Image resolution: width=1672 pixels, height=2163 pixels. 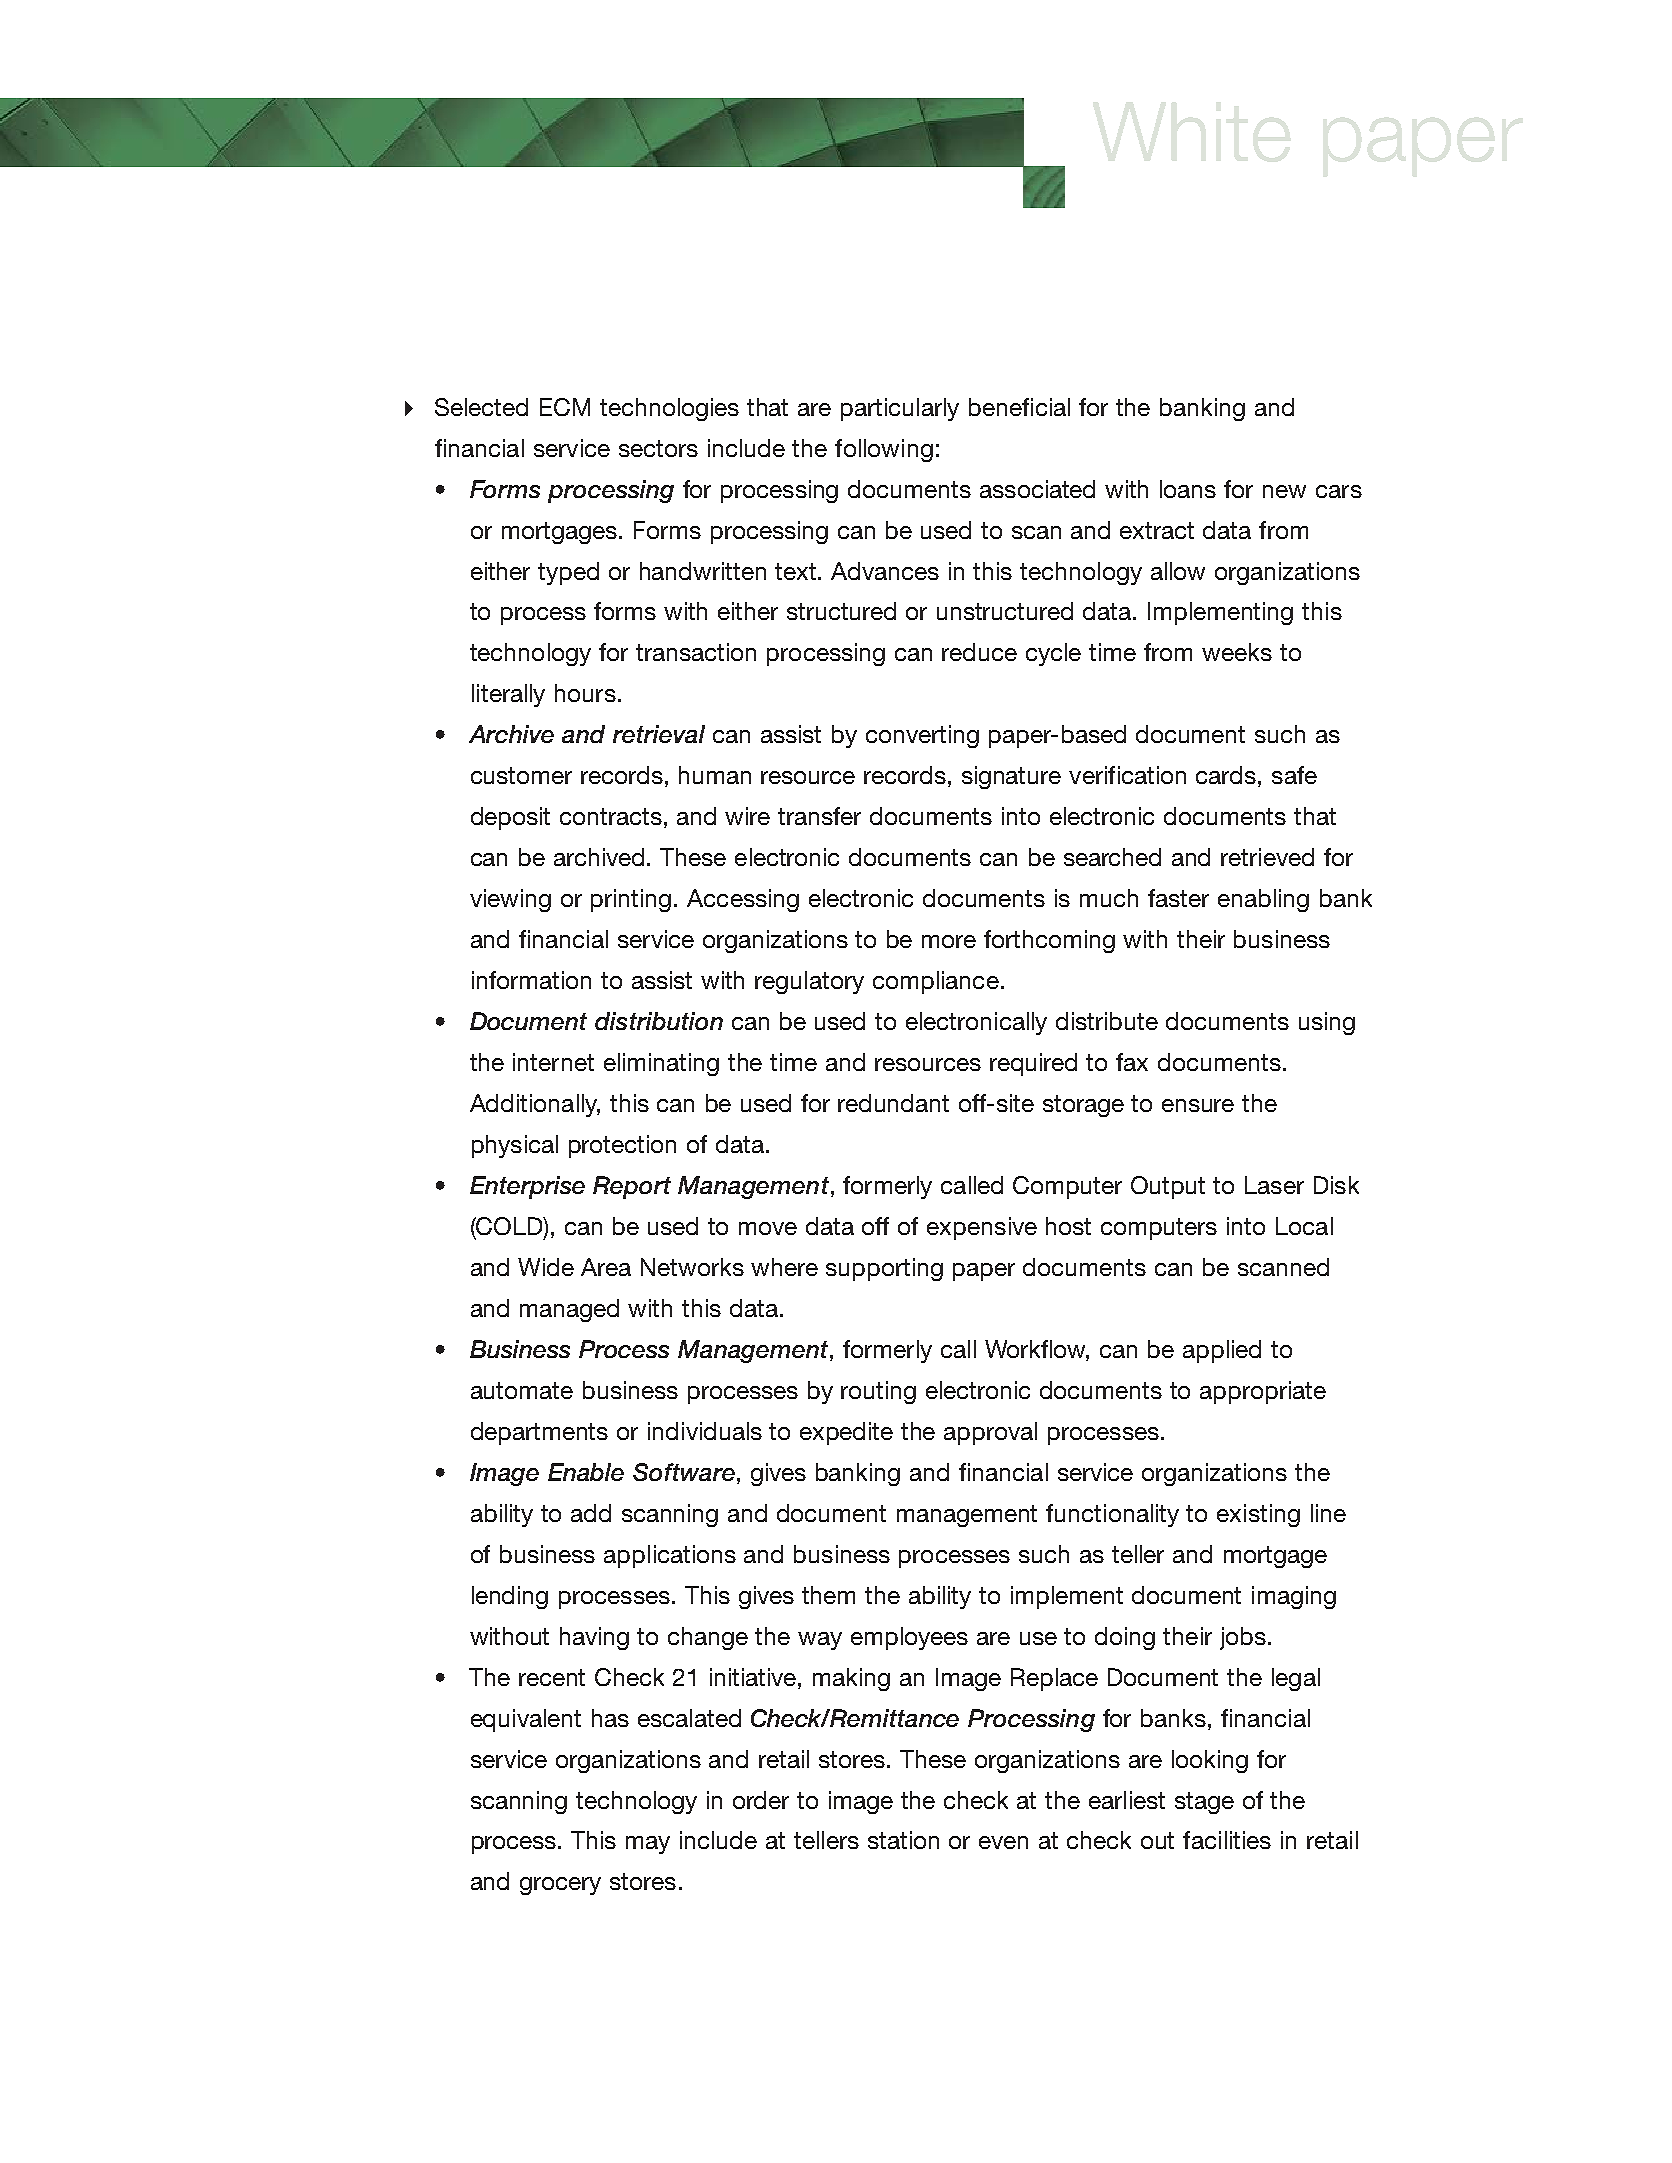 What do you see at coordinates (884, 450) in the screenshot?
I see `following` at bounding box center [884, 450].
